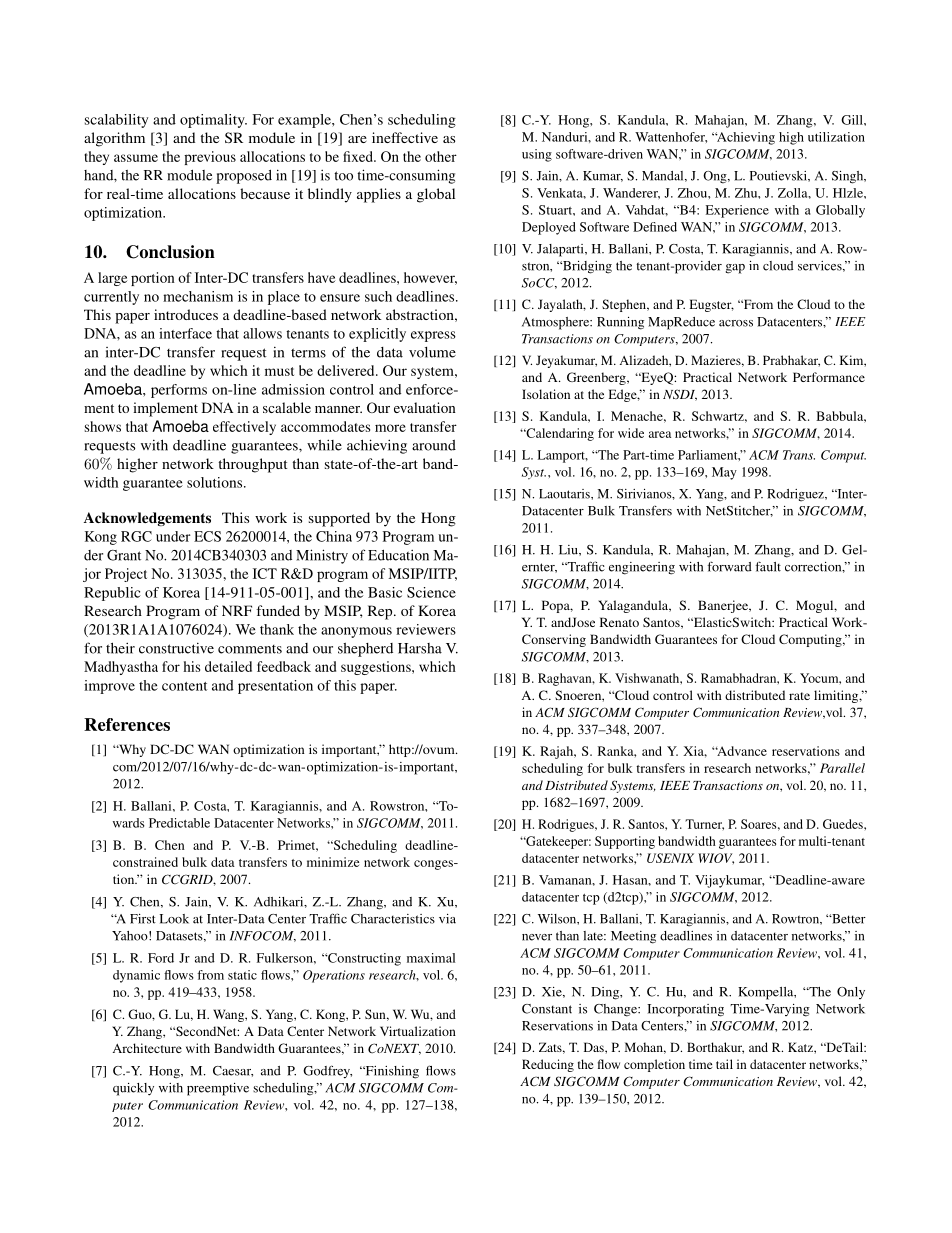 Image resolution: width=952 pixels, height=1233 pixels. Describe the element at coordinates (210, 158) in the document. I see `previous` at that location.
